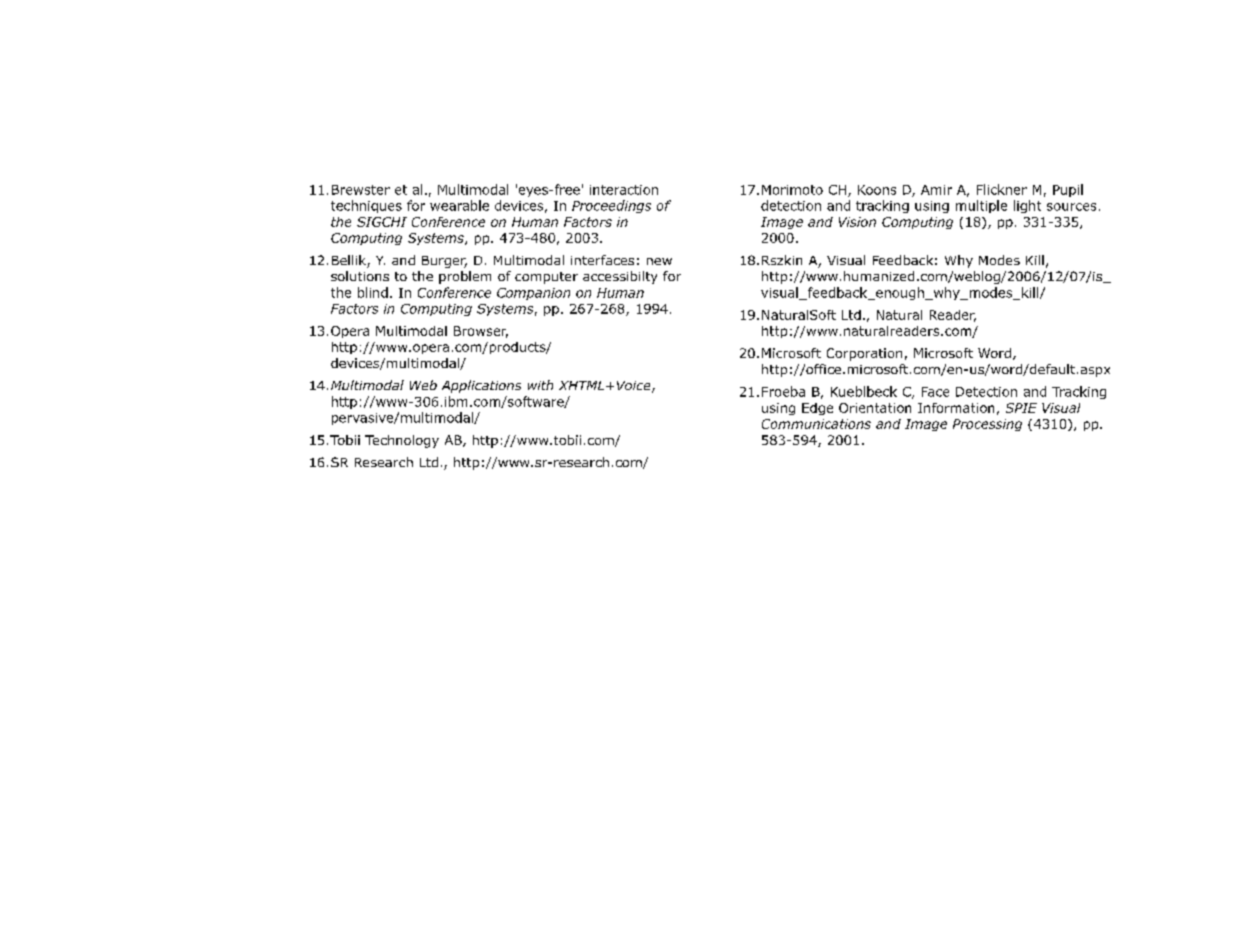 This image has width=1233, height=952. What do you see at coordinates (465, 277) in the image?
I see `problem` at bounding box center [465, 277].
